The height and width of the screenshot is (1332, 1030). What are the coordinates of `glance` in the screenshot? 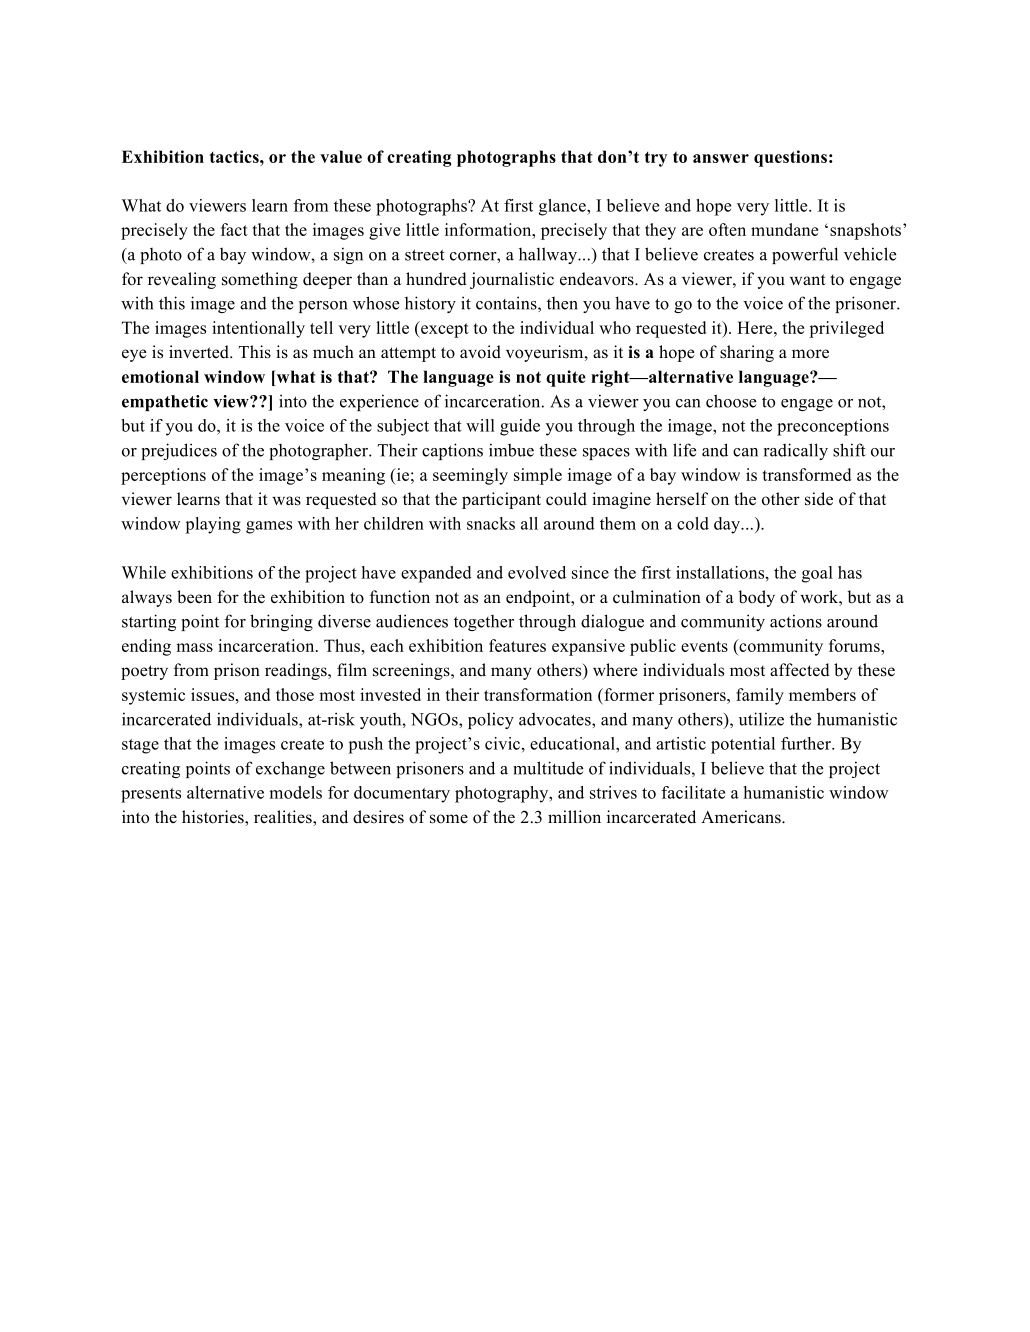 It's located at (563, 207).
